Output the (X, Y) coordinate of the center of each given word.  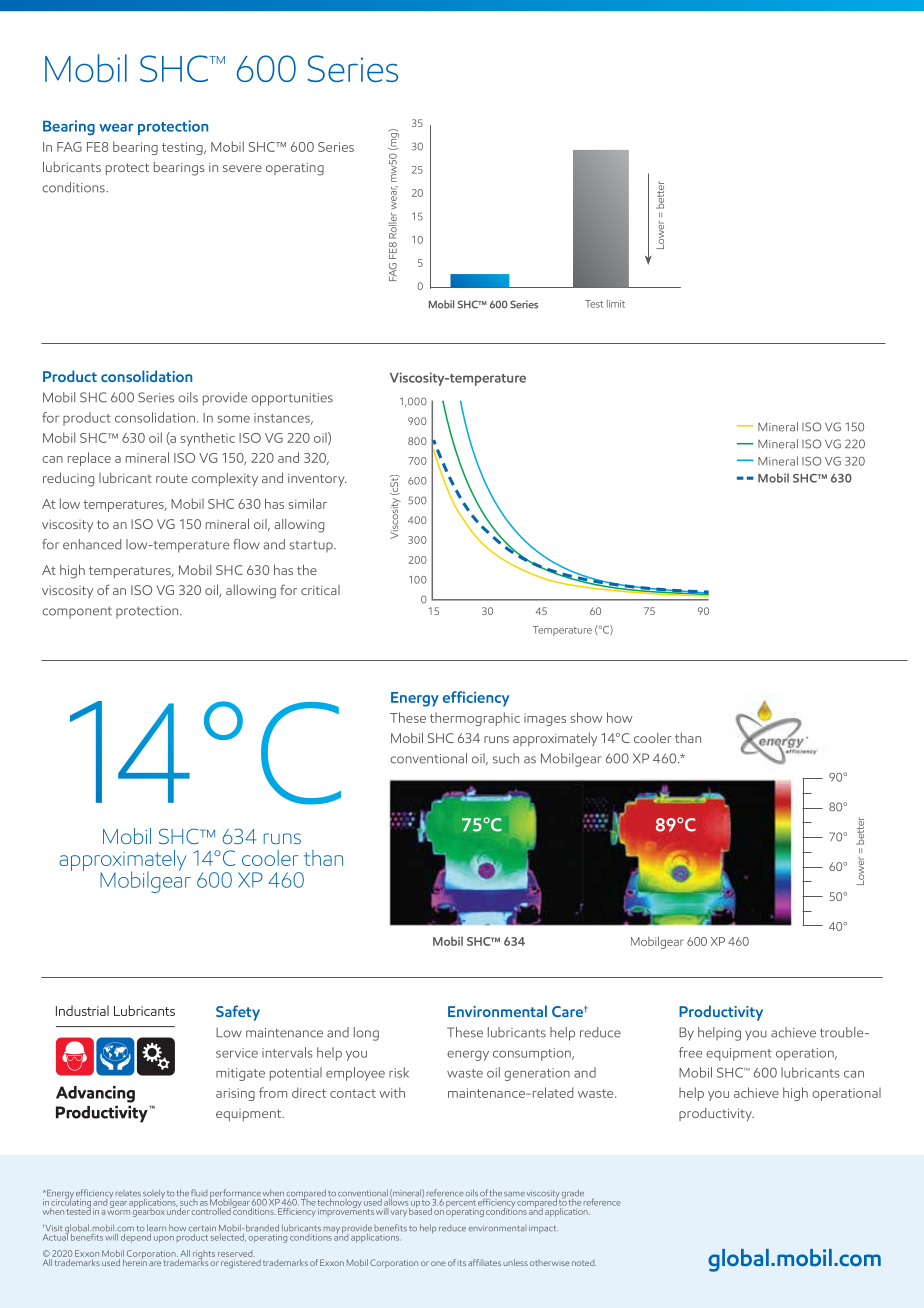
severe (242, 168)
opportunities (292, 399)
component (77, 612)
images (545, 719)
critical (320, 590)
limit (616, 304)
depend (135, 1237)
